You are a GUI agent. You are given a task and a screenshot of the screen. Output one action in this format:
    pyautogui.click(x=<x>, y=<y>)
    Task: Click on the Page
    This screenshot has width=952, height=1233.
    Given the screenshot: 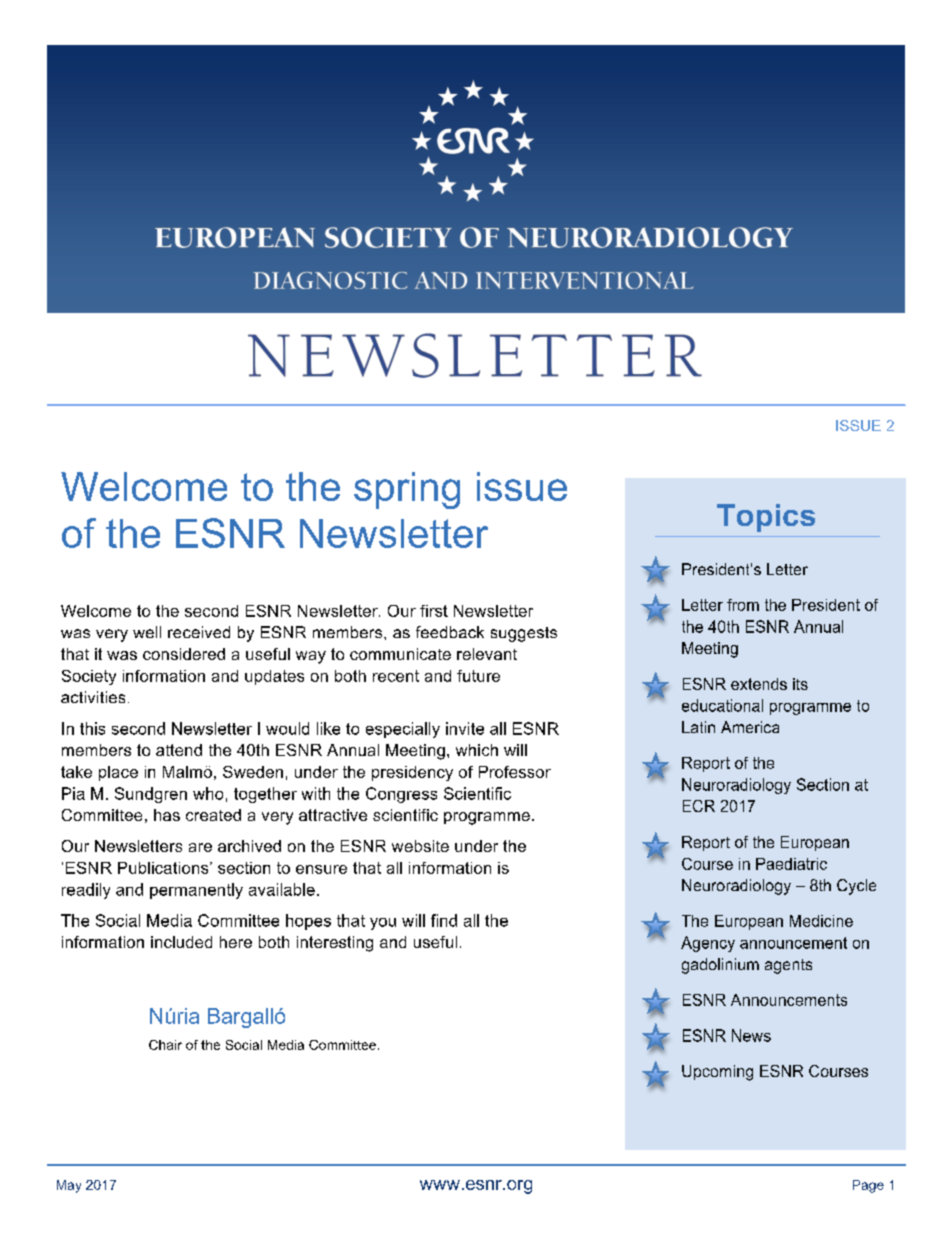 What is the action you would take?
    pyautogui.click(x=868, y=1186)
